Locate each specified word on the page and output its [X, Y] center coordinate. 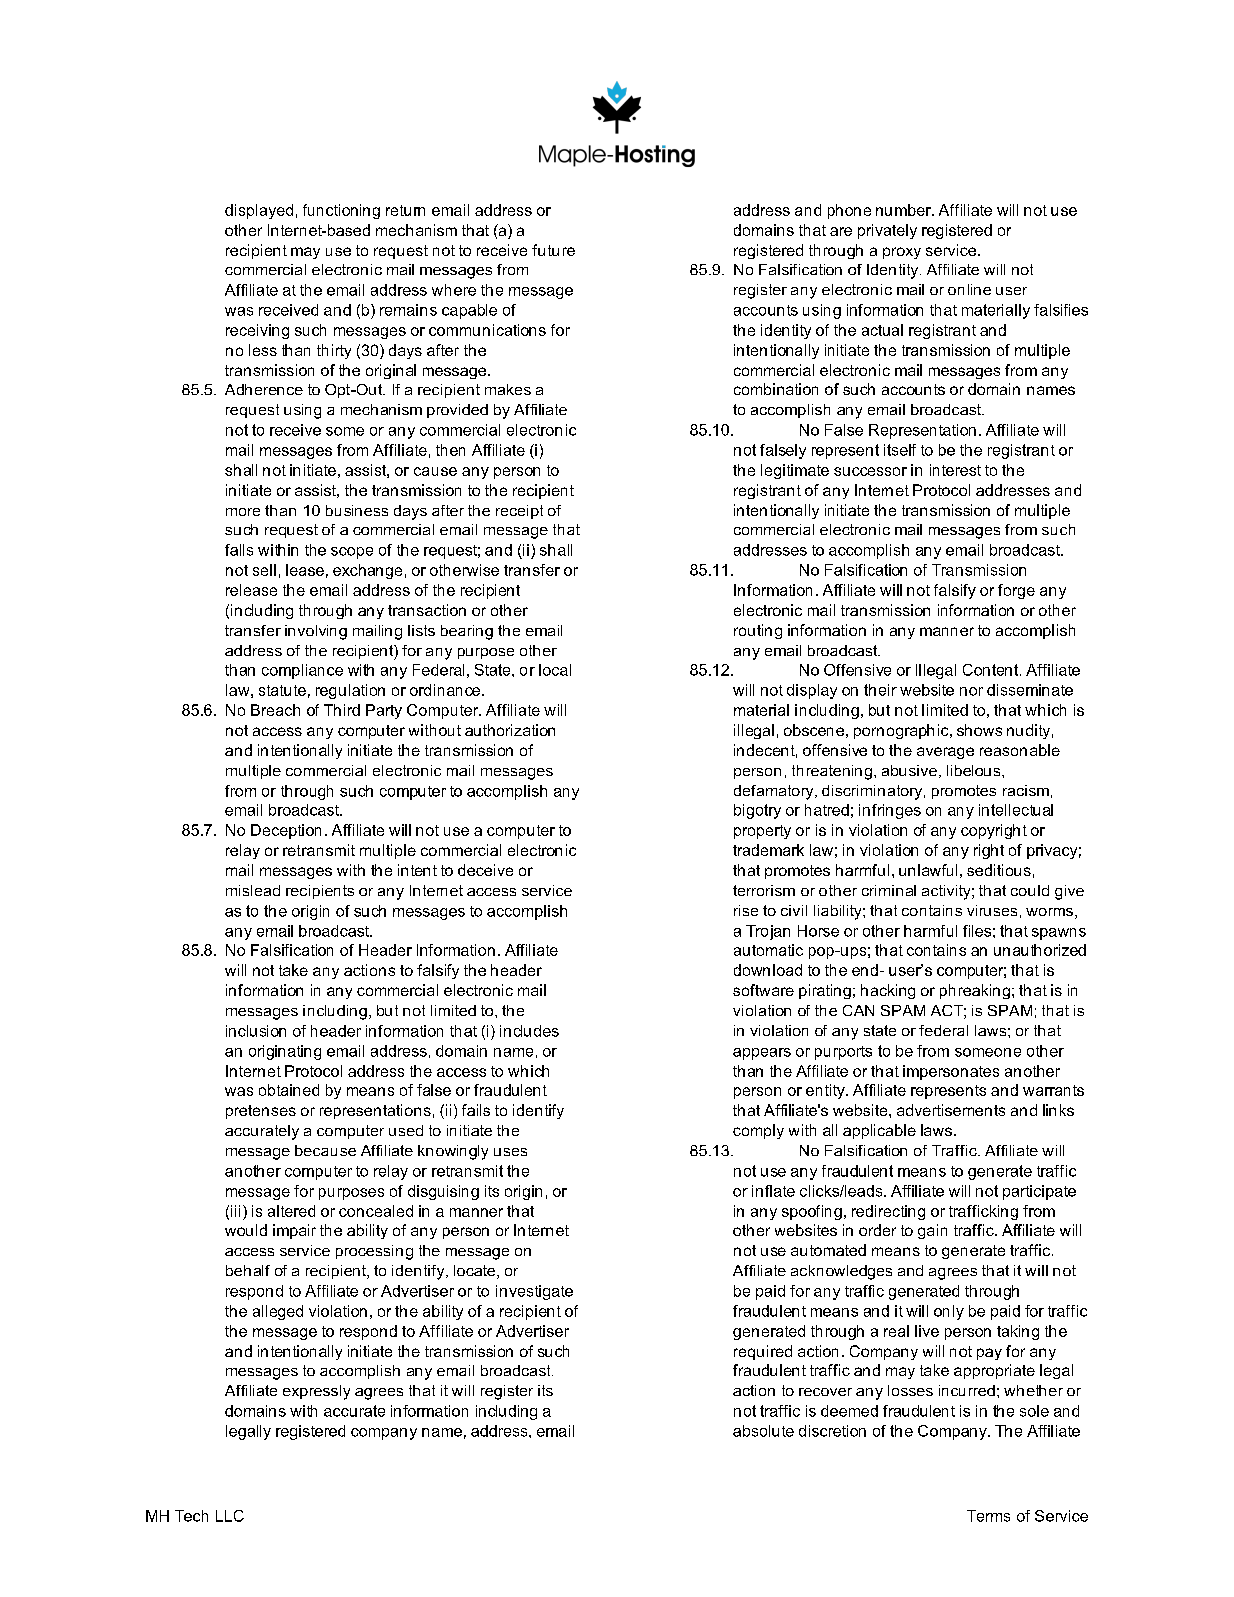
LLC [230, 1516]
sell [264, 570]
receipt [519, 512]
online [969, 289]
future [553, 250]
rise [746, 910]
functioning [341, 211]
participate [1039, 1192]
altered [291, 1211]
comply [758, 1131]
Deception [286, 831]
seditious [999, 870]
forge [1016, 591]
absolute [763, 1431]
